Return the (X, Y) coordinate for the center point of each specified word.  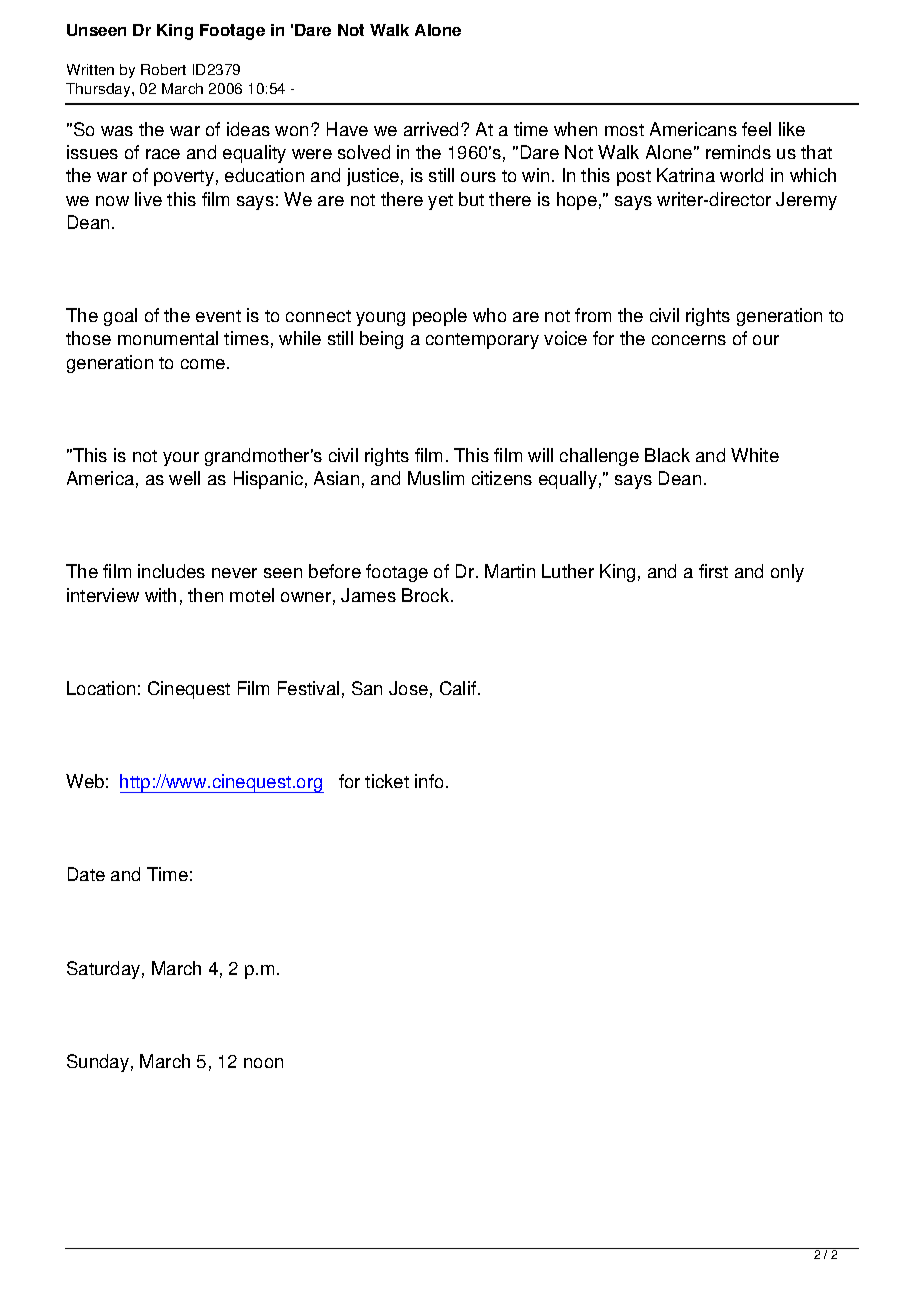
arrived (433, 129)
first (713, 571)
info (429, 781)
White (755, 455)
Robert (163, 69)
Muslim (436, 478)
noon (263, 1063)
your (181, 459)
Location (101, 688)
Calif (458, 688)
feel (756, 129)
